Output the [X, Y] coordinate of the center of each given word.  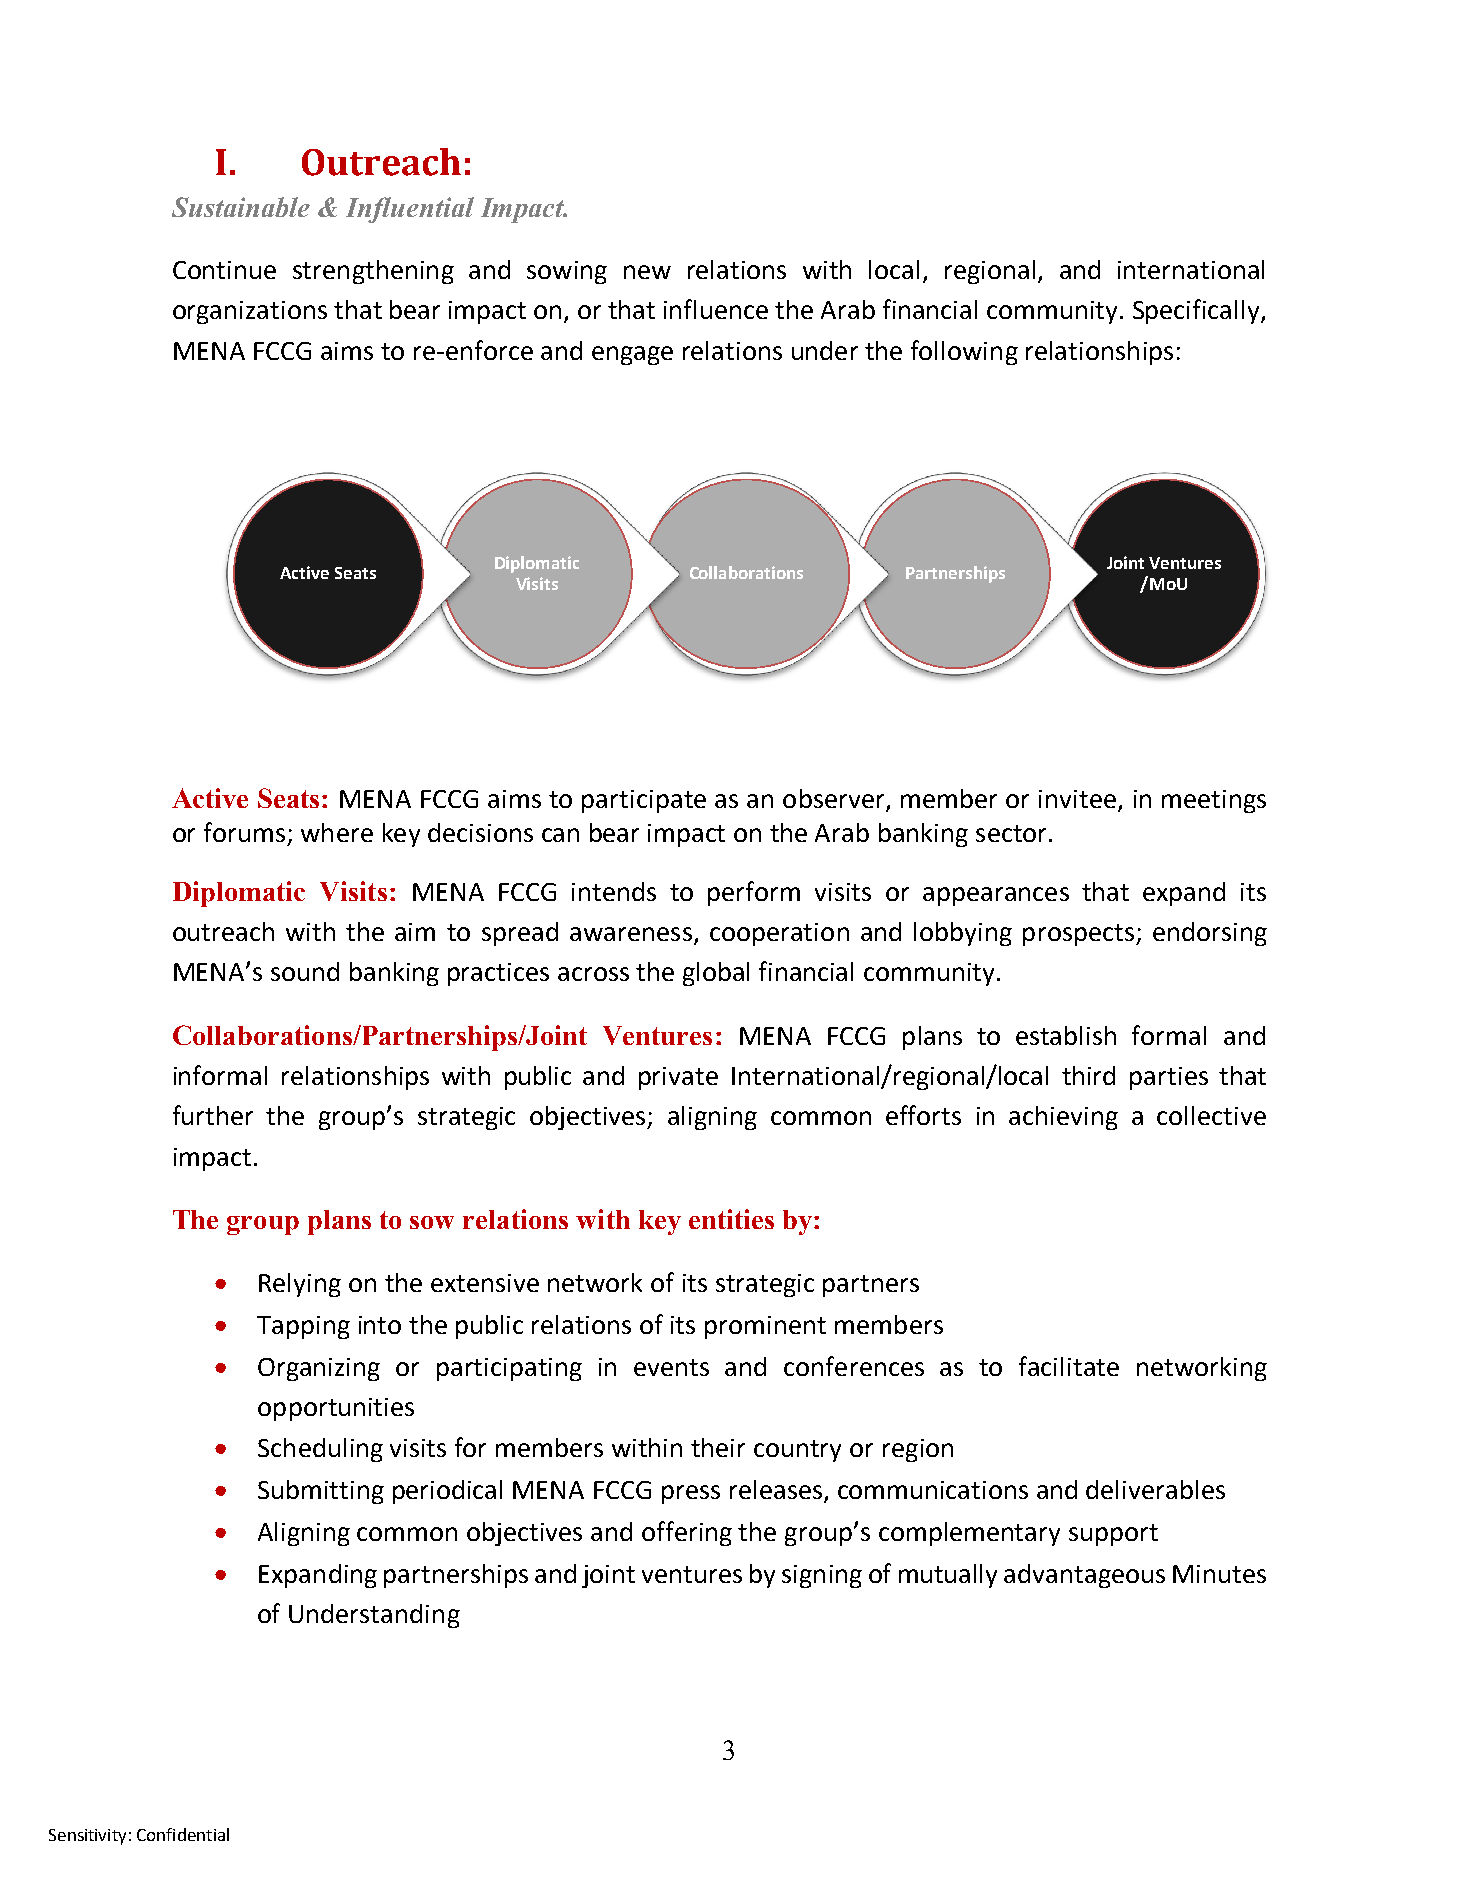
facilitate [1069, 1366]
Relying [300, 1285]
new [647, 272]
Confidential [183, 1834]
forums [244, 832]
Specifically [1197, 311]
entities [731, 1219]
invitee [1077, 799]
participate [644, 801]
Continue [224, 270]
